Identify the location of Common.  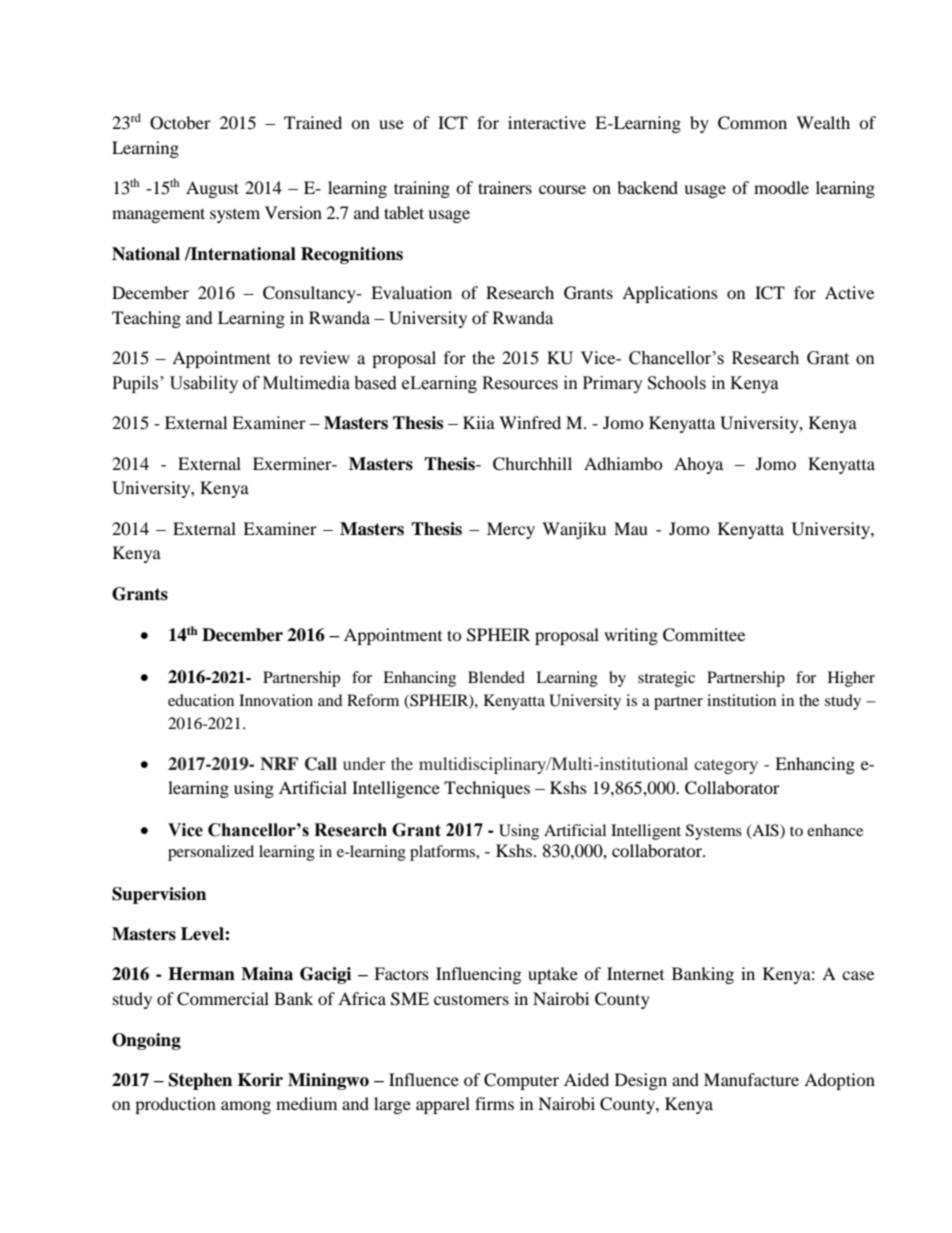
(752, 123).
